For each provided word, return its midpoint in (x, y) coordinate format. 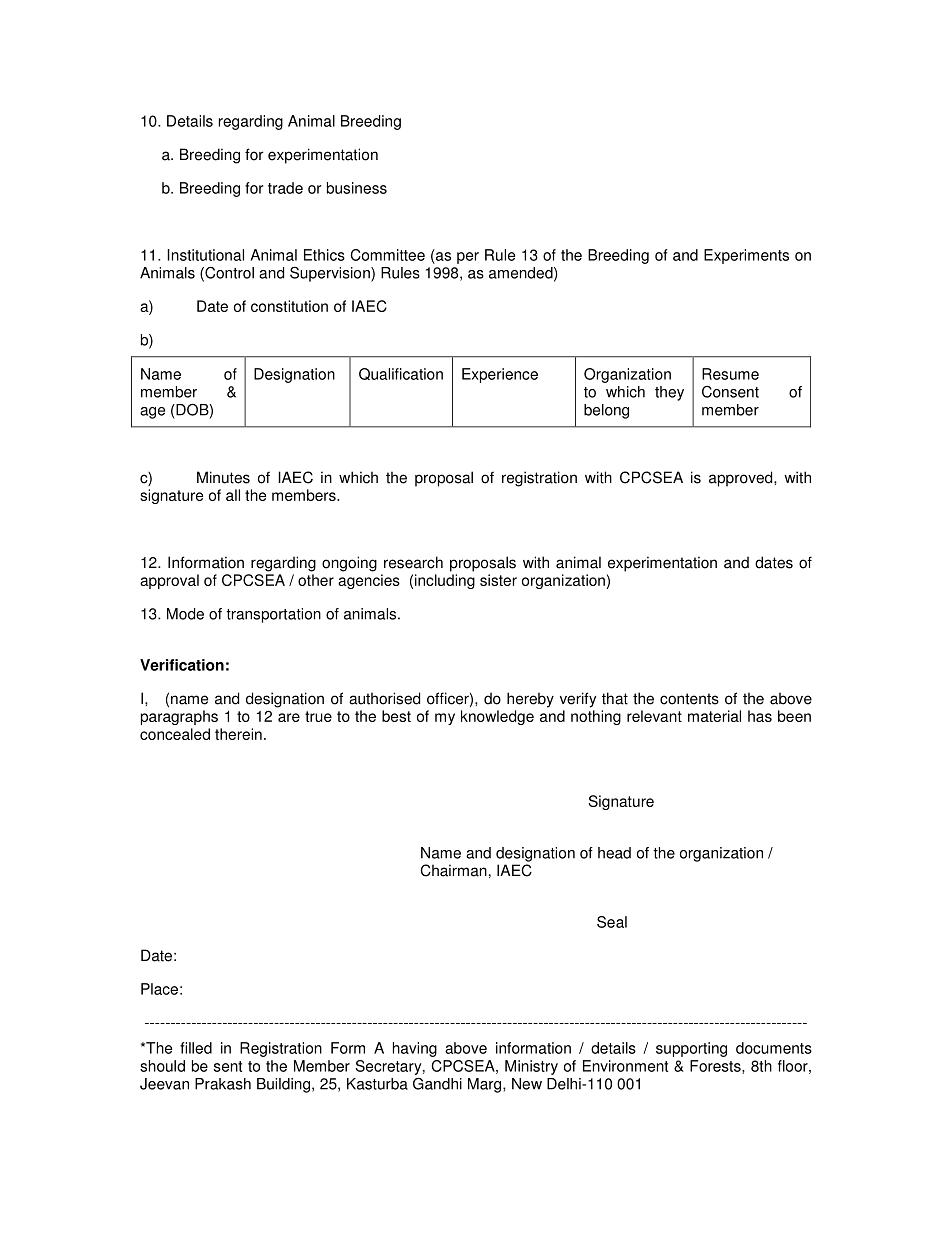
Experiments (746, 256)
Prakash (223, 1084)
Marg (486, 1085)
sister (498, 580)
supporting (691, 1049)
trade (285, 188)
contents (689, 699)
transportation (273, 615)
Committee (388, 255)
